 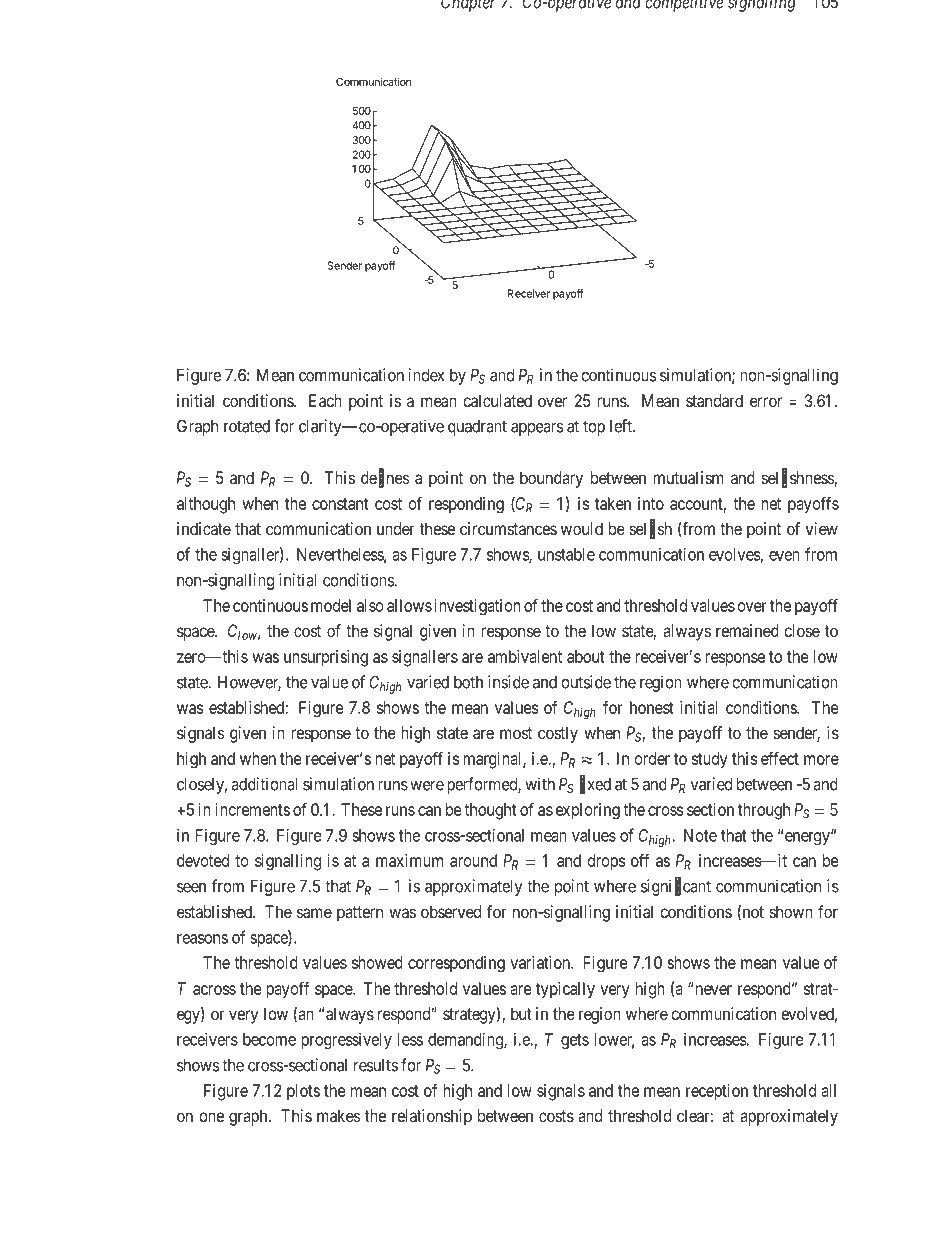 I want to click on error, so click(x=766, y=402).
